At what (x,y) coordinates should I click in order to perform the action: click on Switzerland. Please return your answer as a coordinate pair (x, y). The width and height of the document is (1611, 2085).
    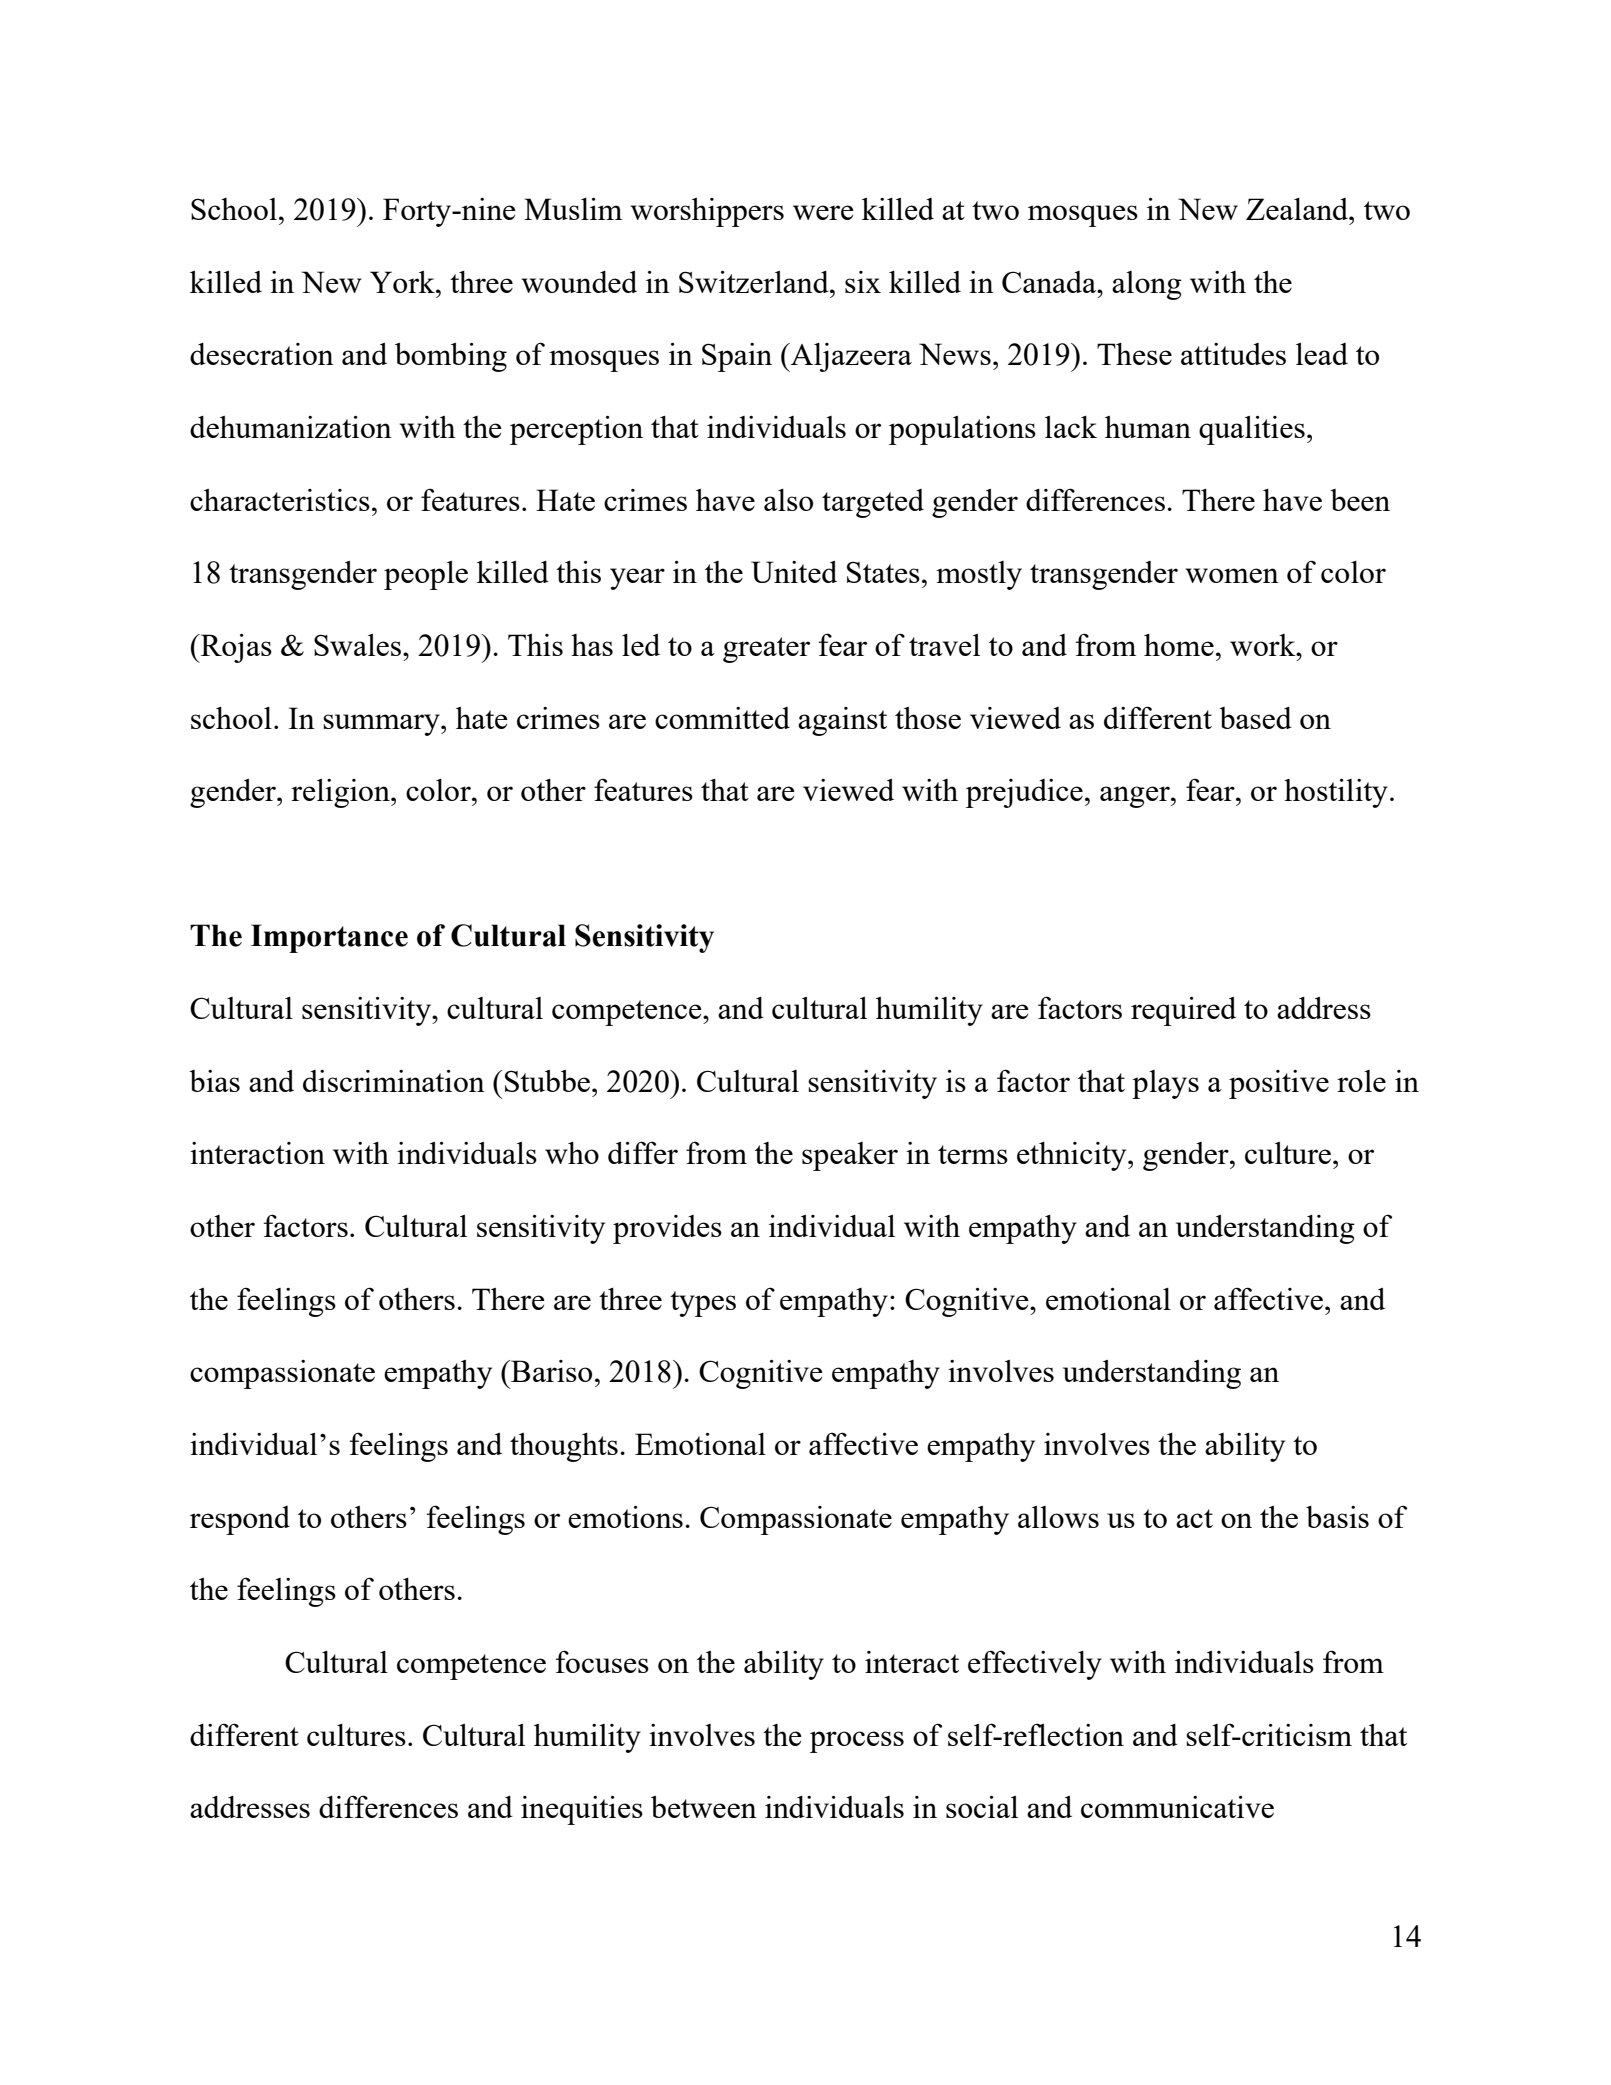
    Looking at the image, I should click on (755, 282).
